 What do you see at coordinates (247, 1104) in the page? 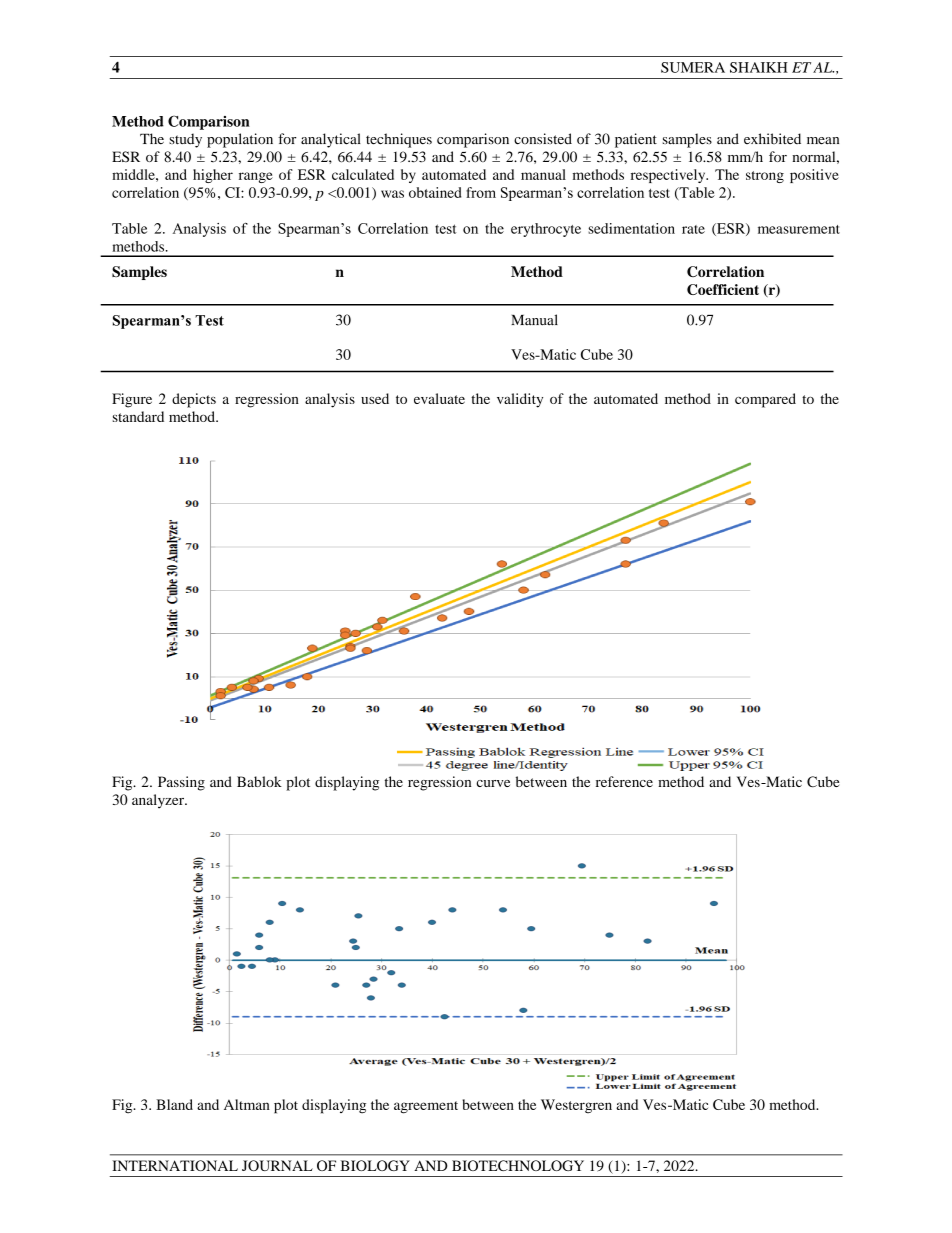
I see `Altman` at bounding box center [247, 1104].
